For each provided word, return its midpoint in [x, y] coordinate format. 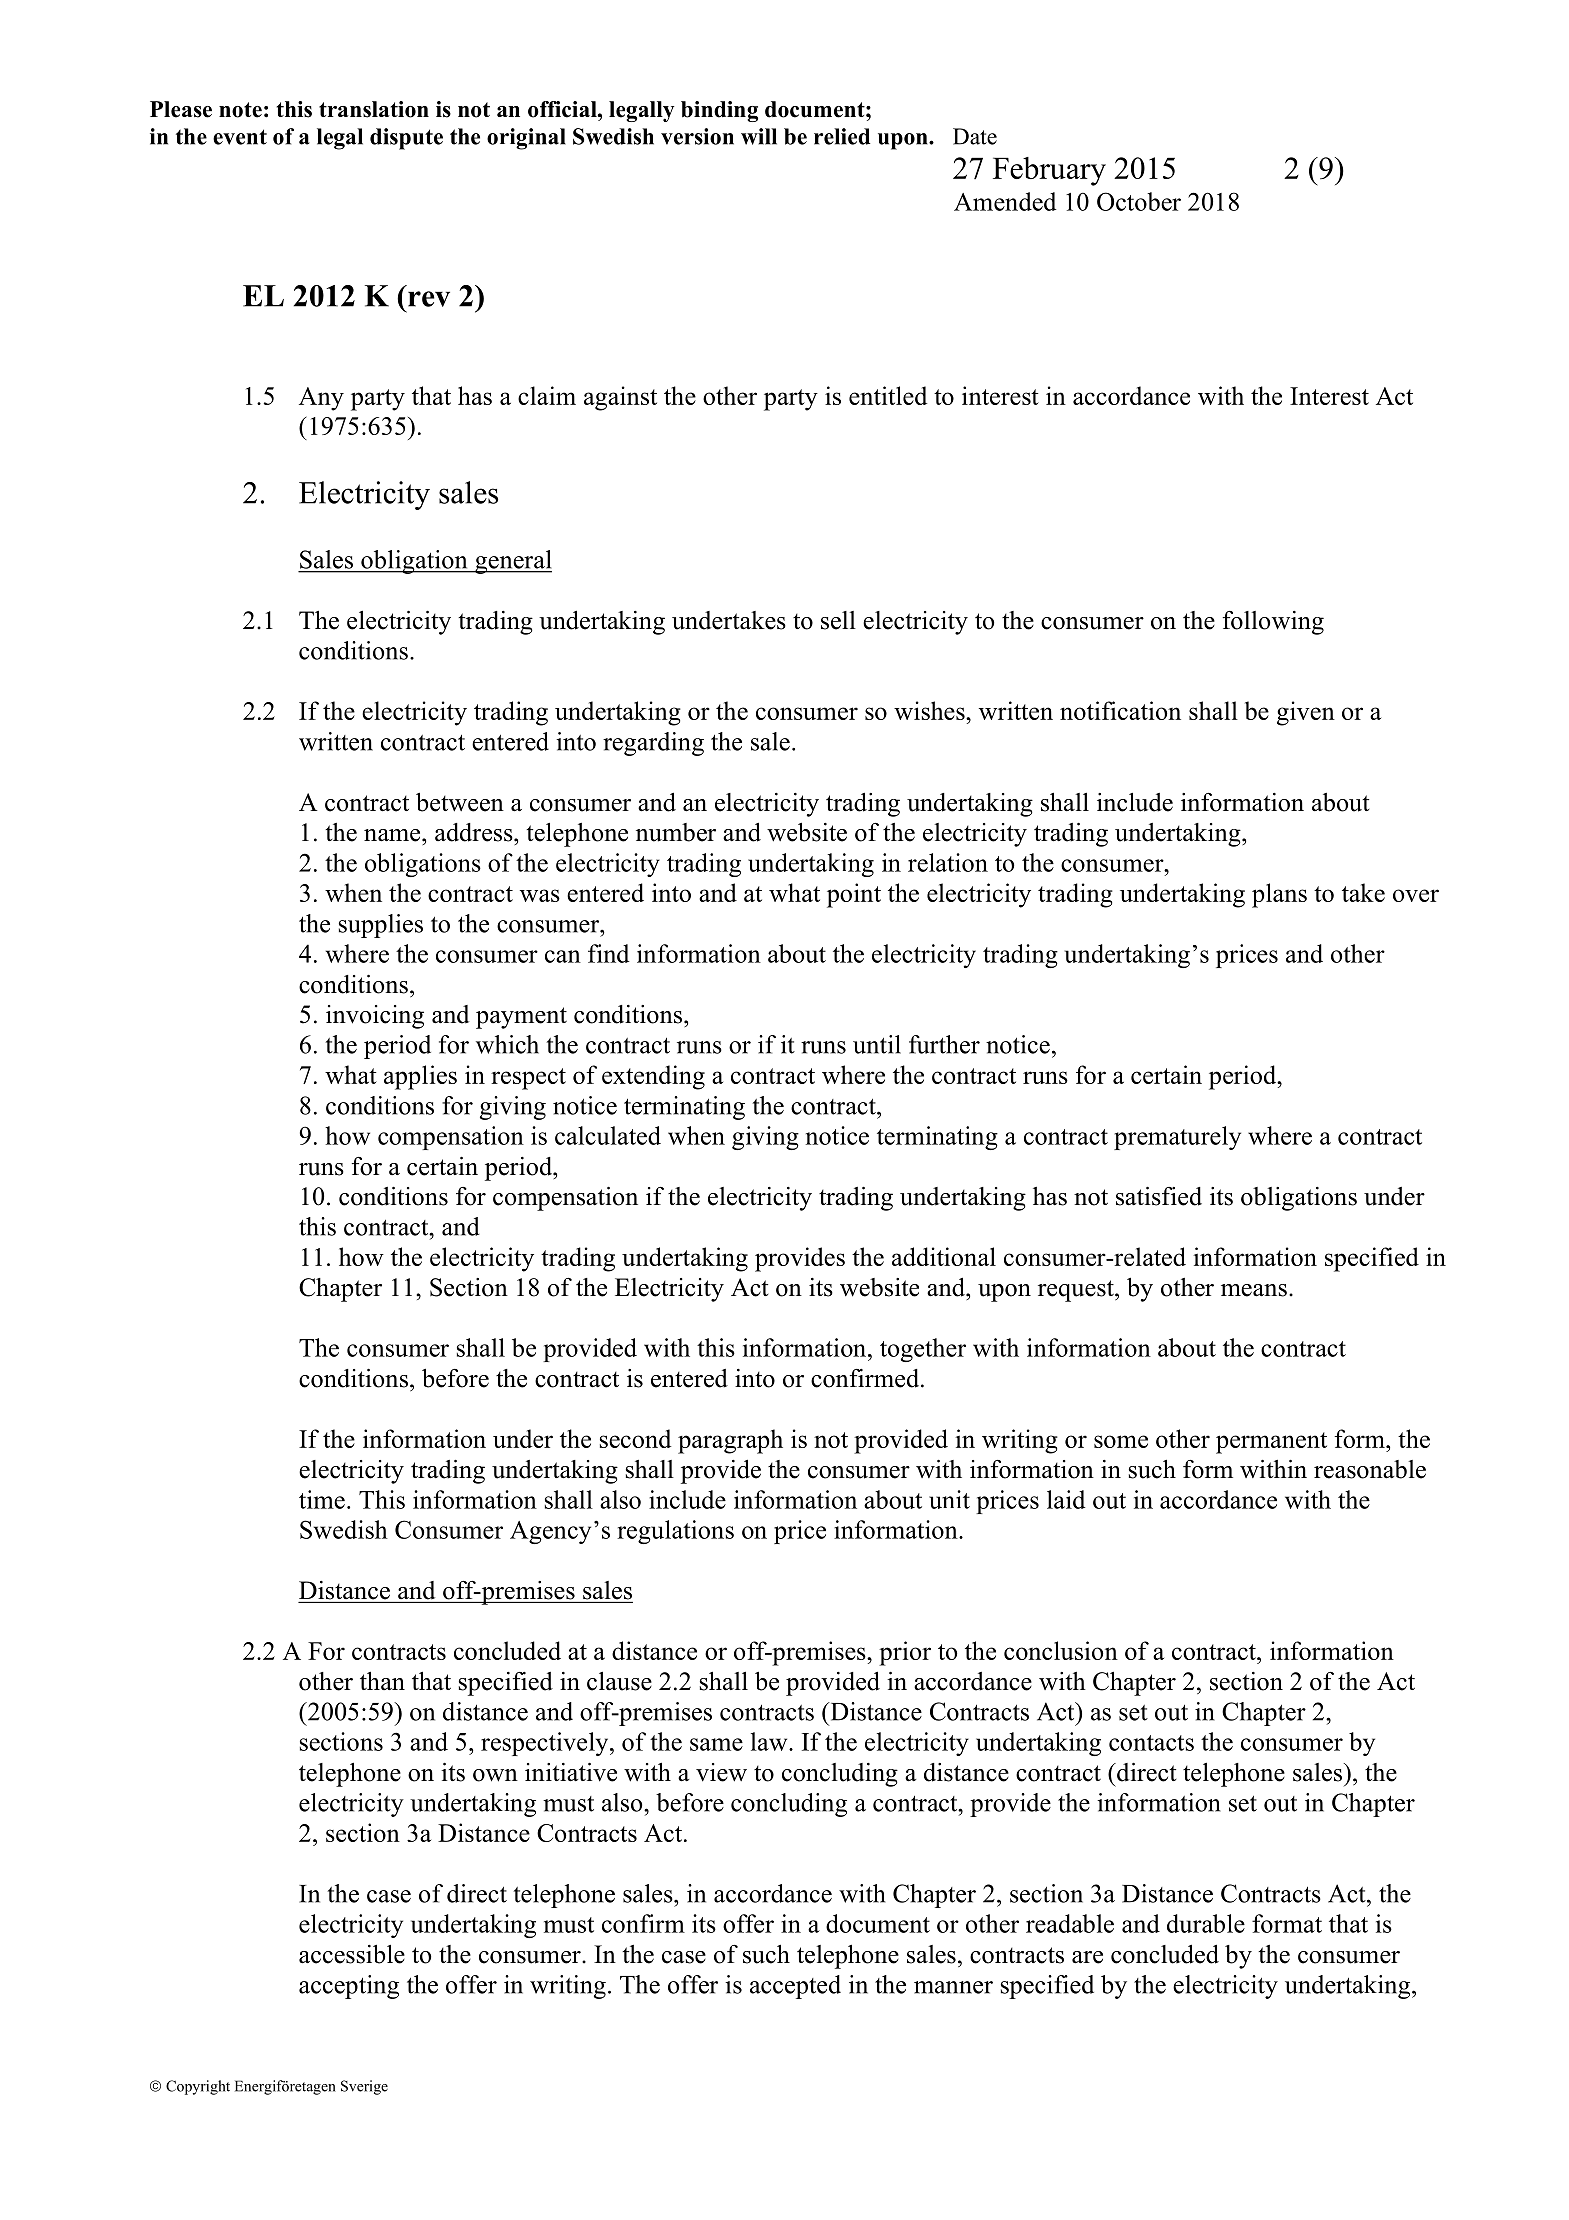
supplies [381, 926]
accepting [349, 1987]
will [759, 136]
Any [321, 399]
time [322, 1499]
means [1254, 1290]
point [854, 895]
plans [1279, 895]
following [1273, 623]
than [382, 1680]
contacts [1151, 1743]
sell [838, 620]
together [923, 1350]
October [1139, 201]
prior [905, 1653]
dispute [406, 139]
